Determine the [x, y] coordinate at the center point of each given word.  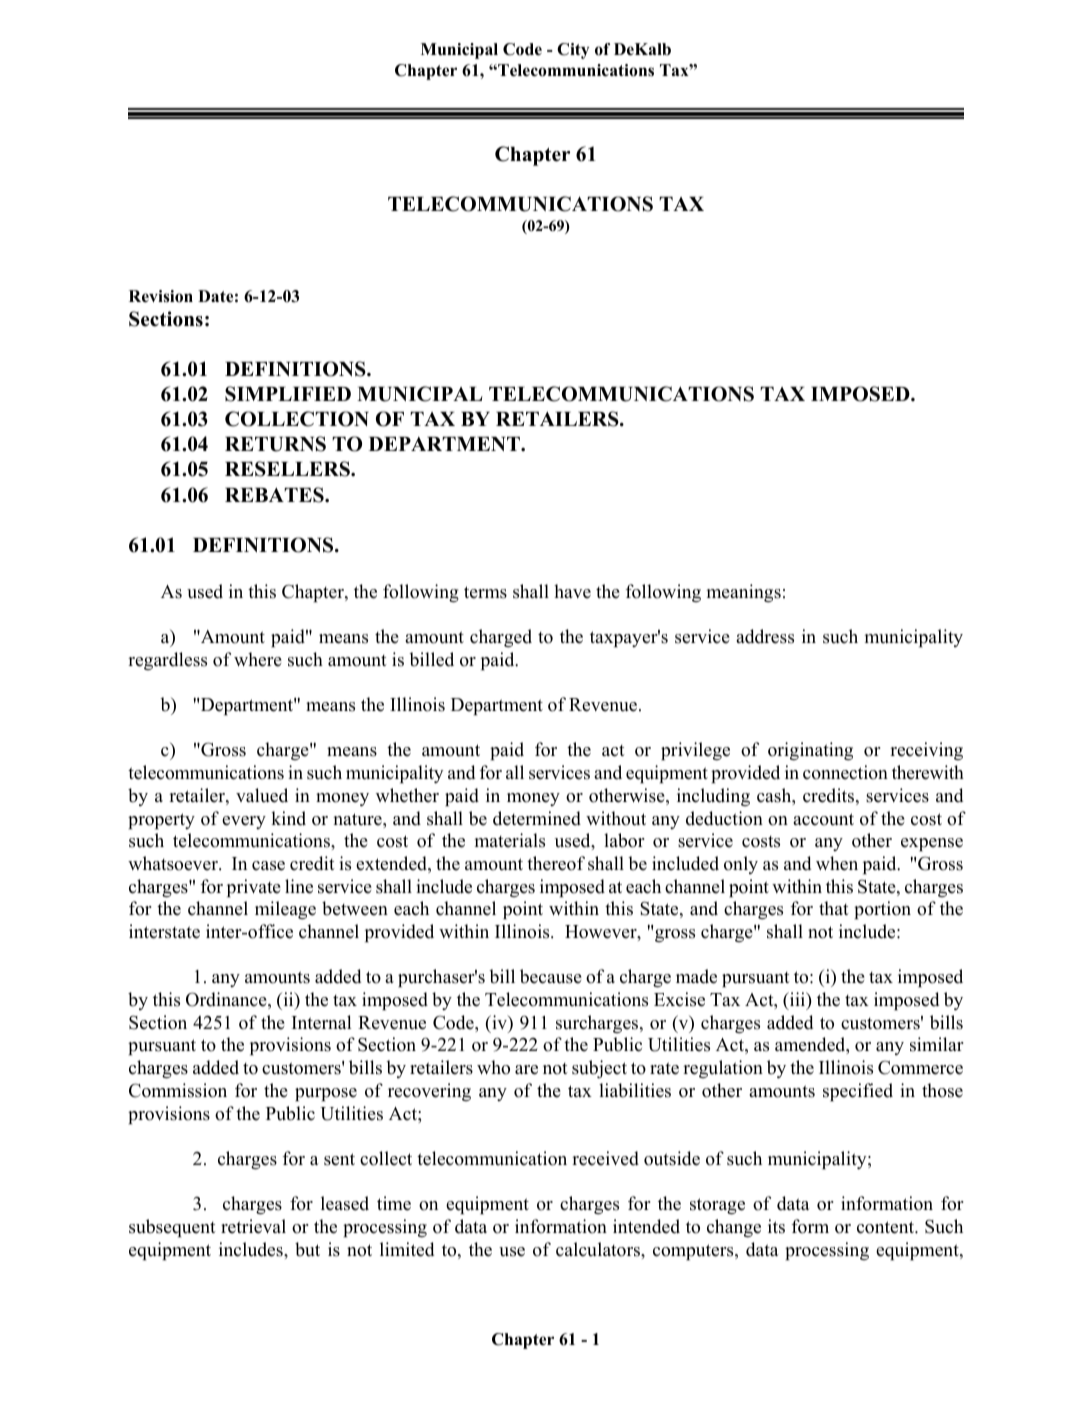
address [765, 636]
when [837, 863]
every [244, 822]
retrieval [253, 1226]
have [572, 591]
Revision [161, 296]
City [573, 51]
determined [537, 818]
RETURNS [275, 444]
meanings [744, 593]
